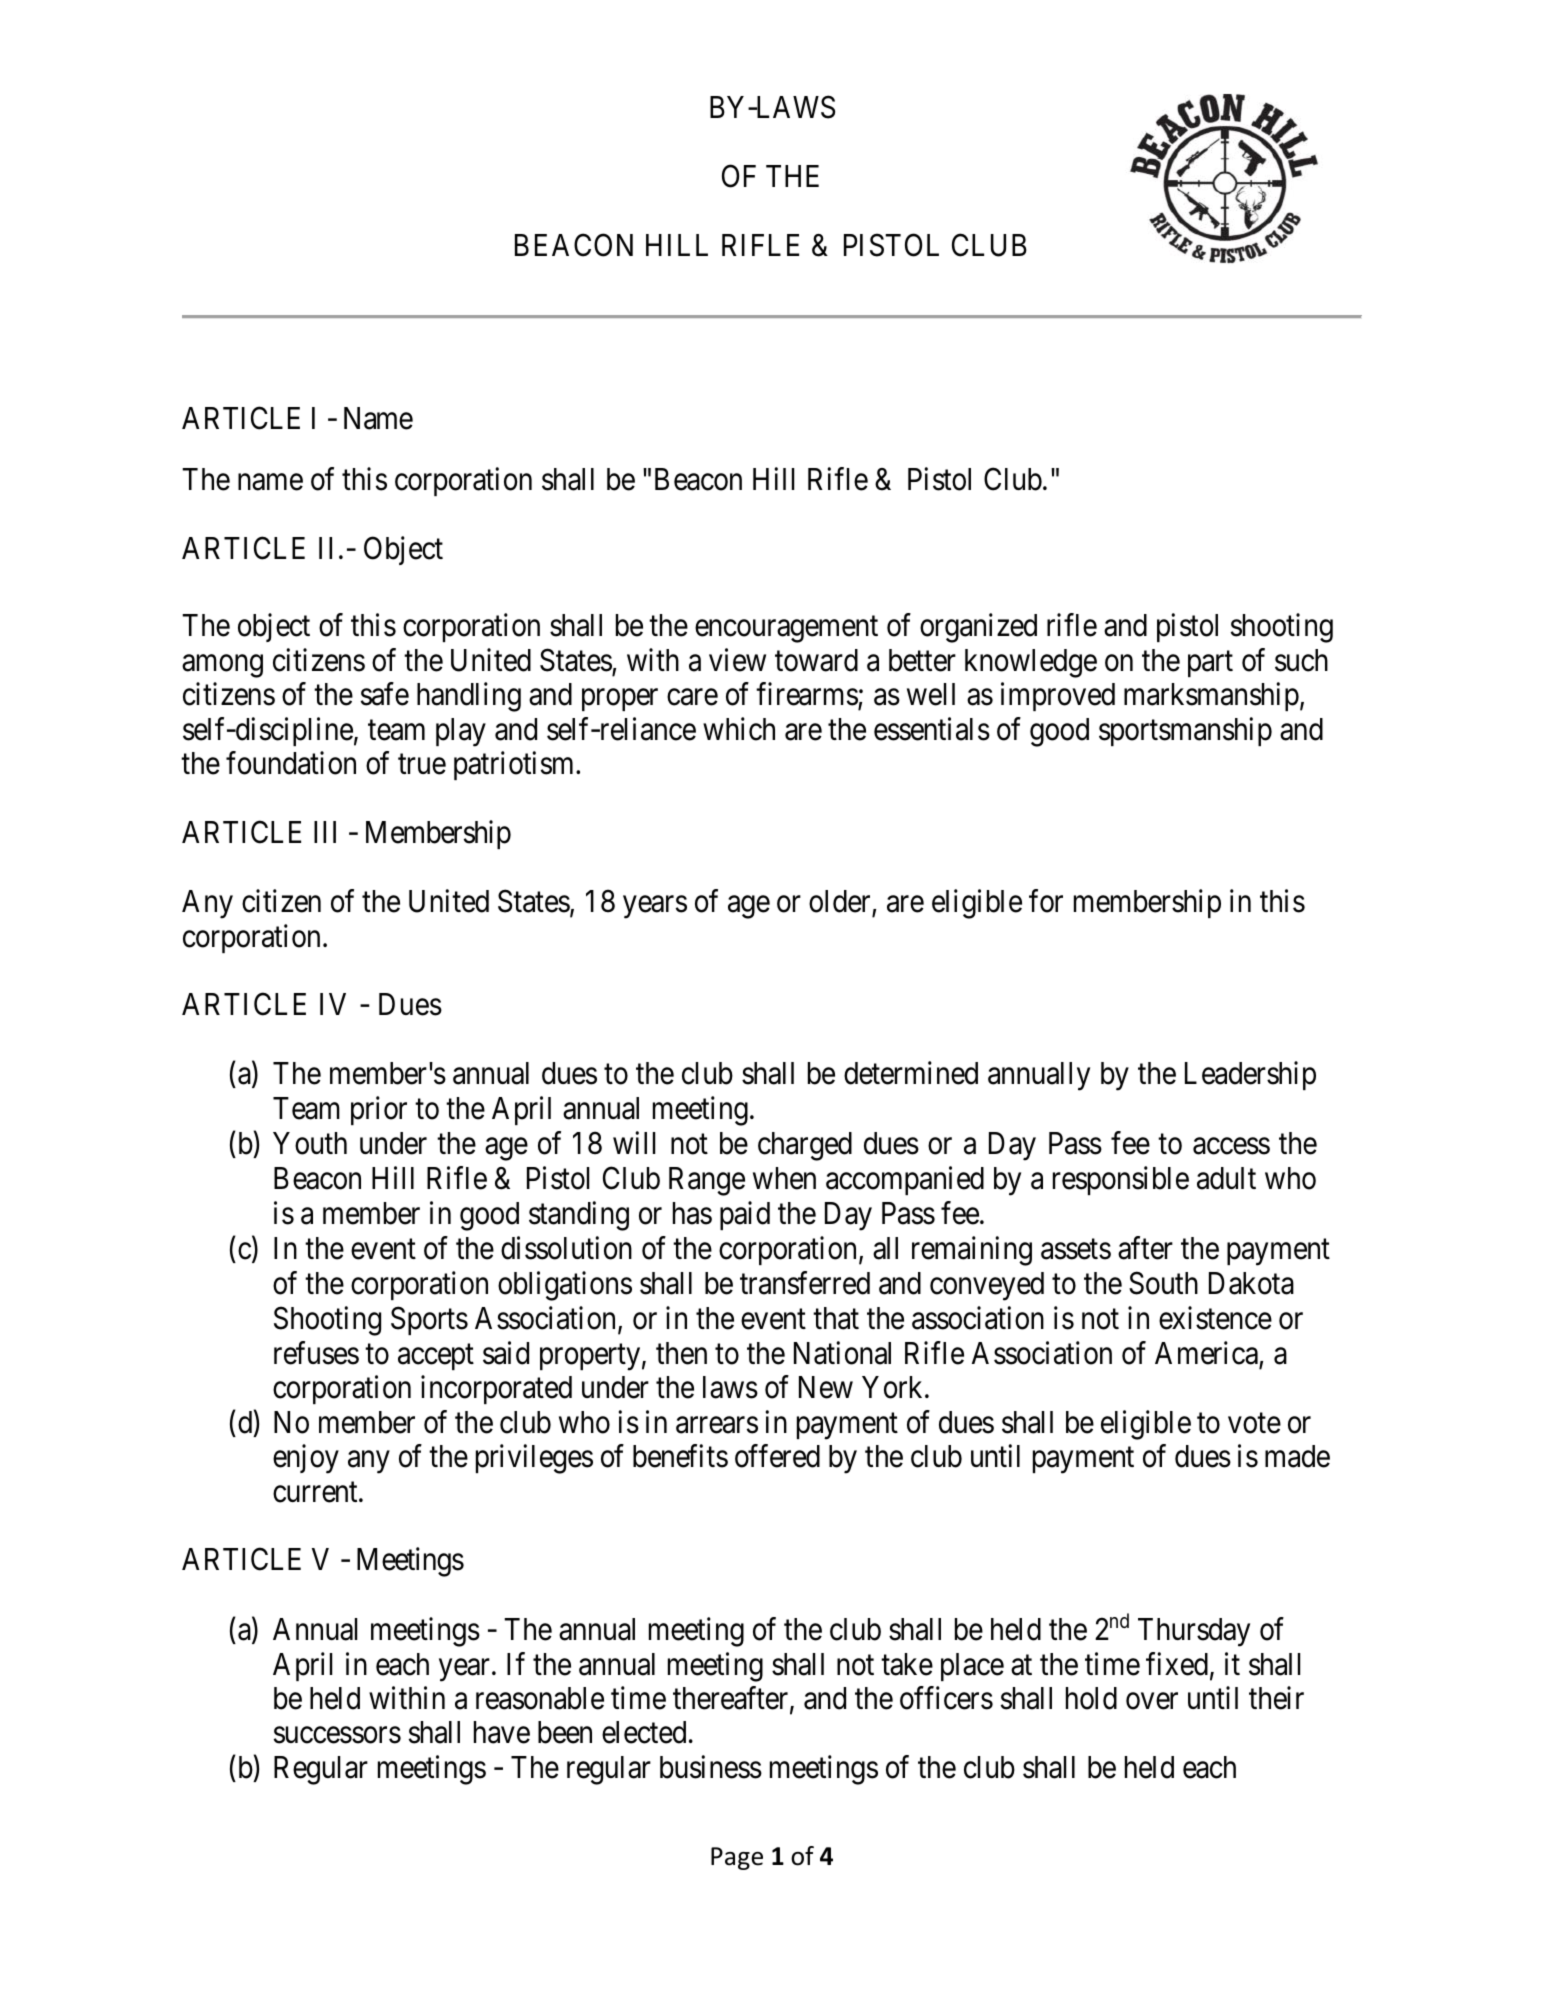  What do you see at coordinates (737, 660) in the image?
I see `view` at bounding box center [737, 660].
